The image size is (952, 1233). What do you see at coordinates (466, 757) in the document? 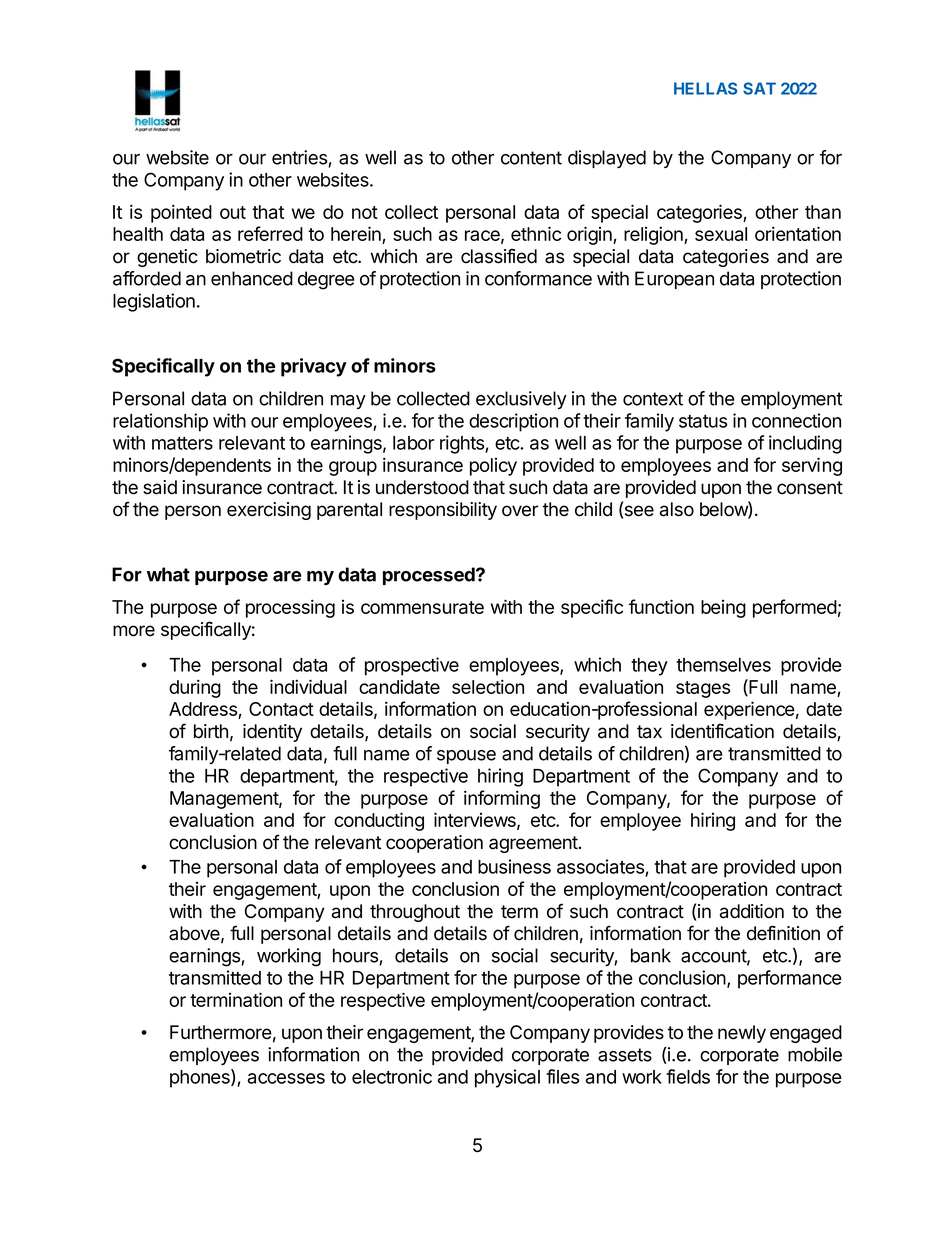
I see `spouse` at bounding box center [466, 757].
